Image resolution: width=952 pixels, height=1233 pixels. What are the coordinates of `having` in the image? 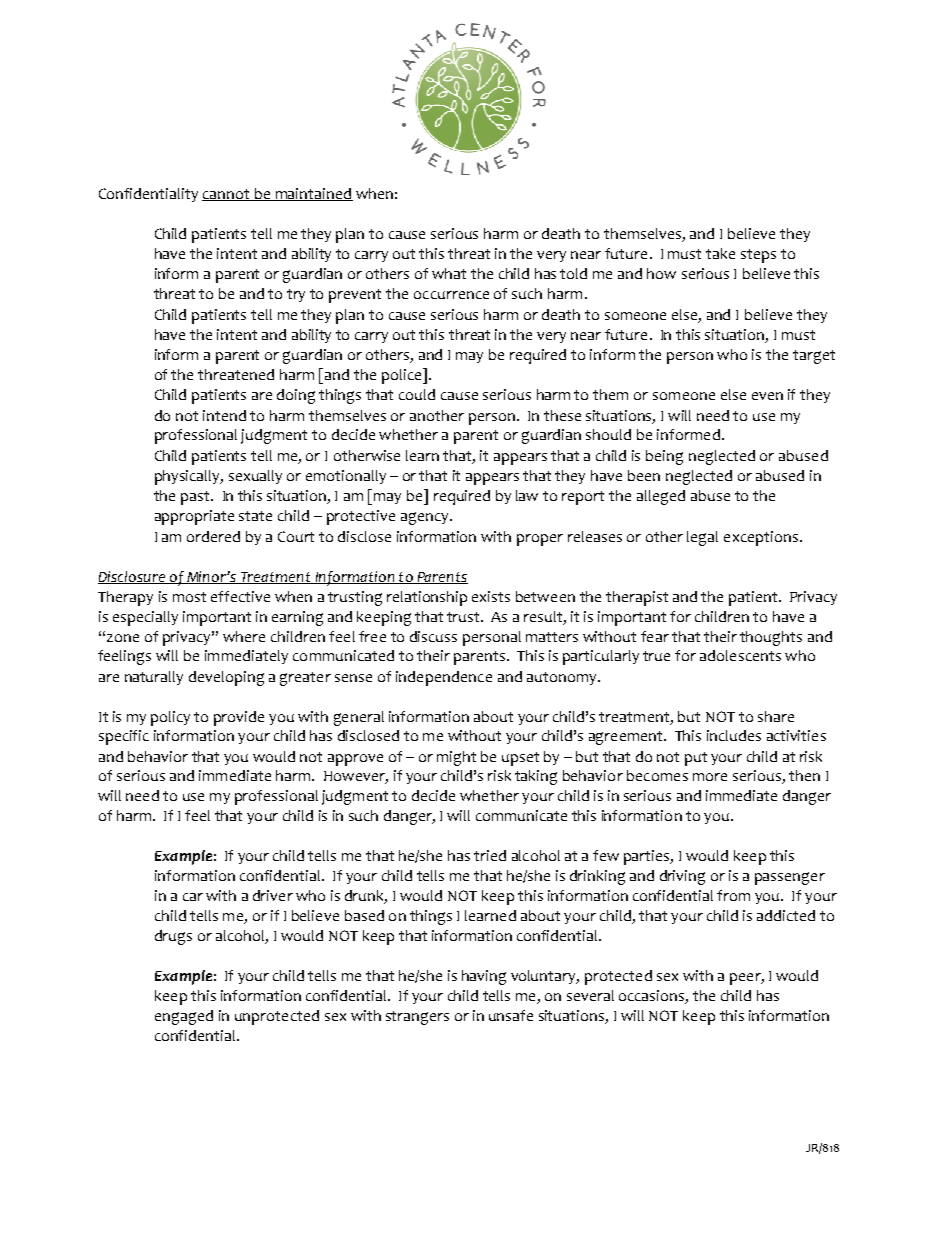 It's located at (484, 977).
